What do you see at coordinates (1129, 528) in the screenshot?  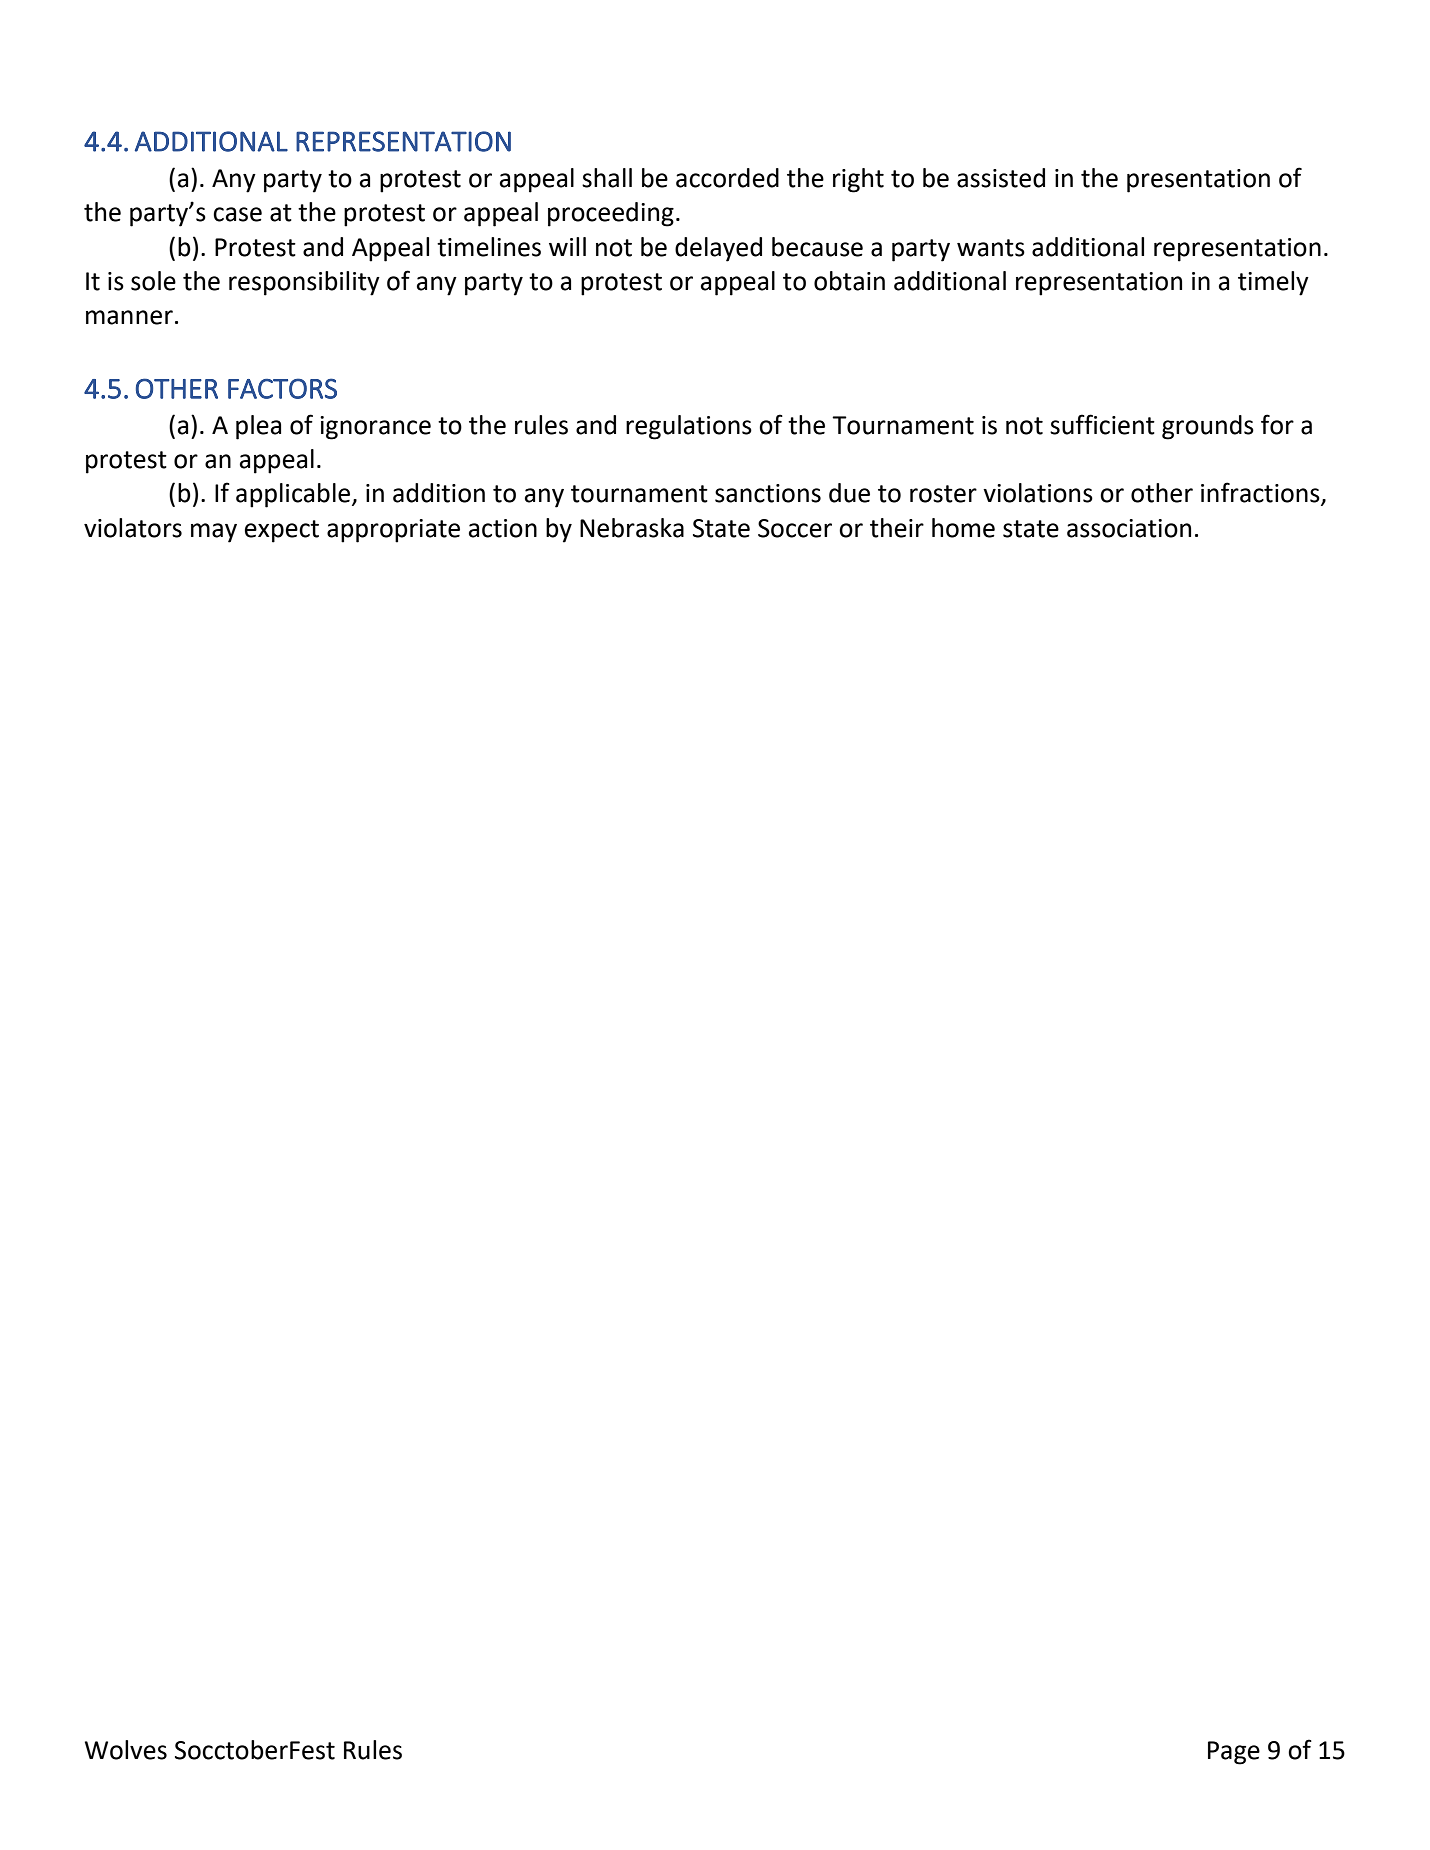 I see `association` at bounding box center [1129, 528].
